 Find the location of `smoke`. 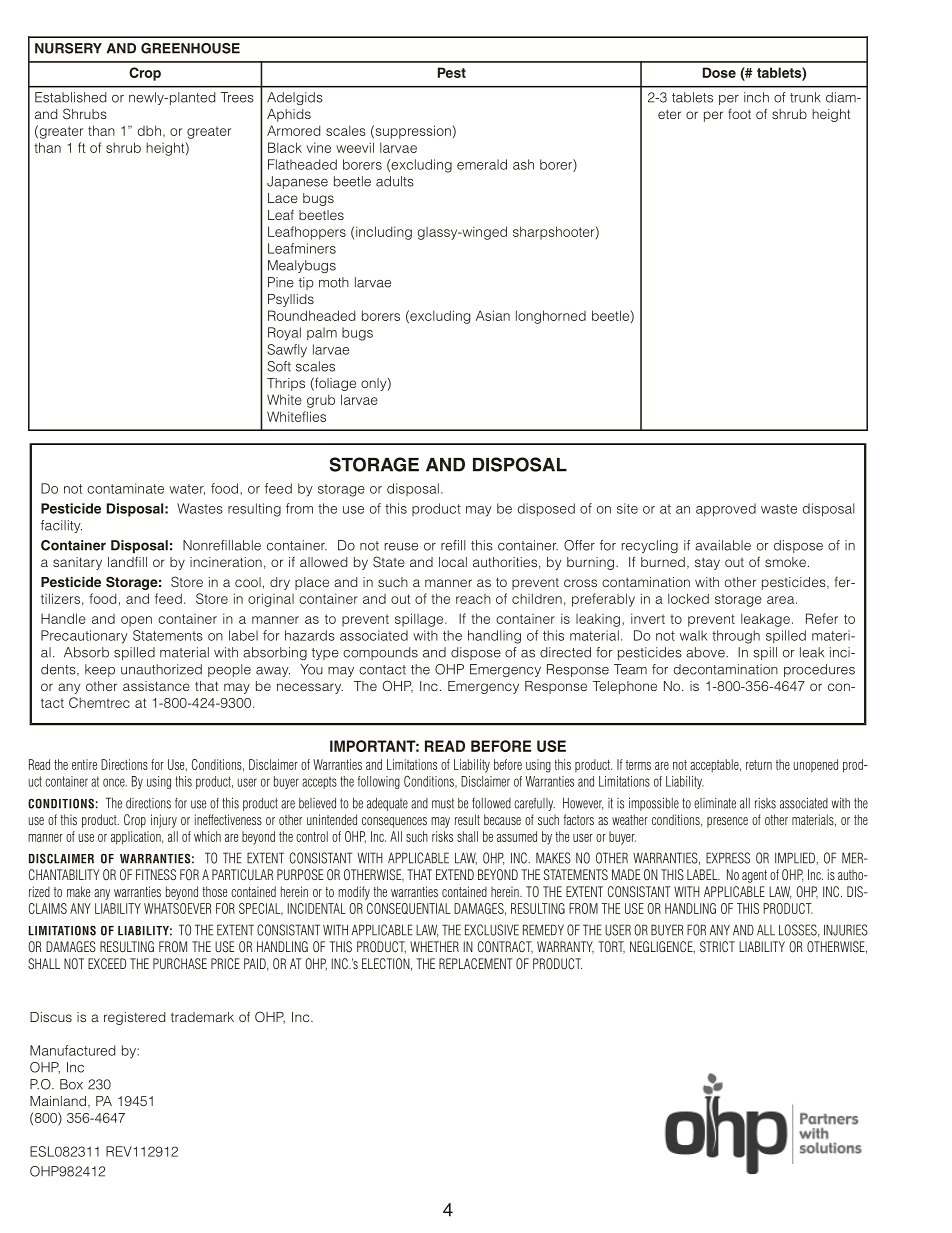

smoke is located at coordinates (785, 562).
